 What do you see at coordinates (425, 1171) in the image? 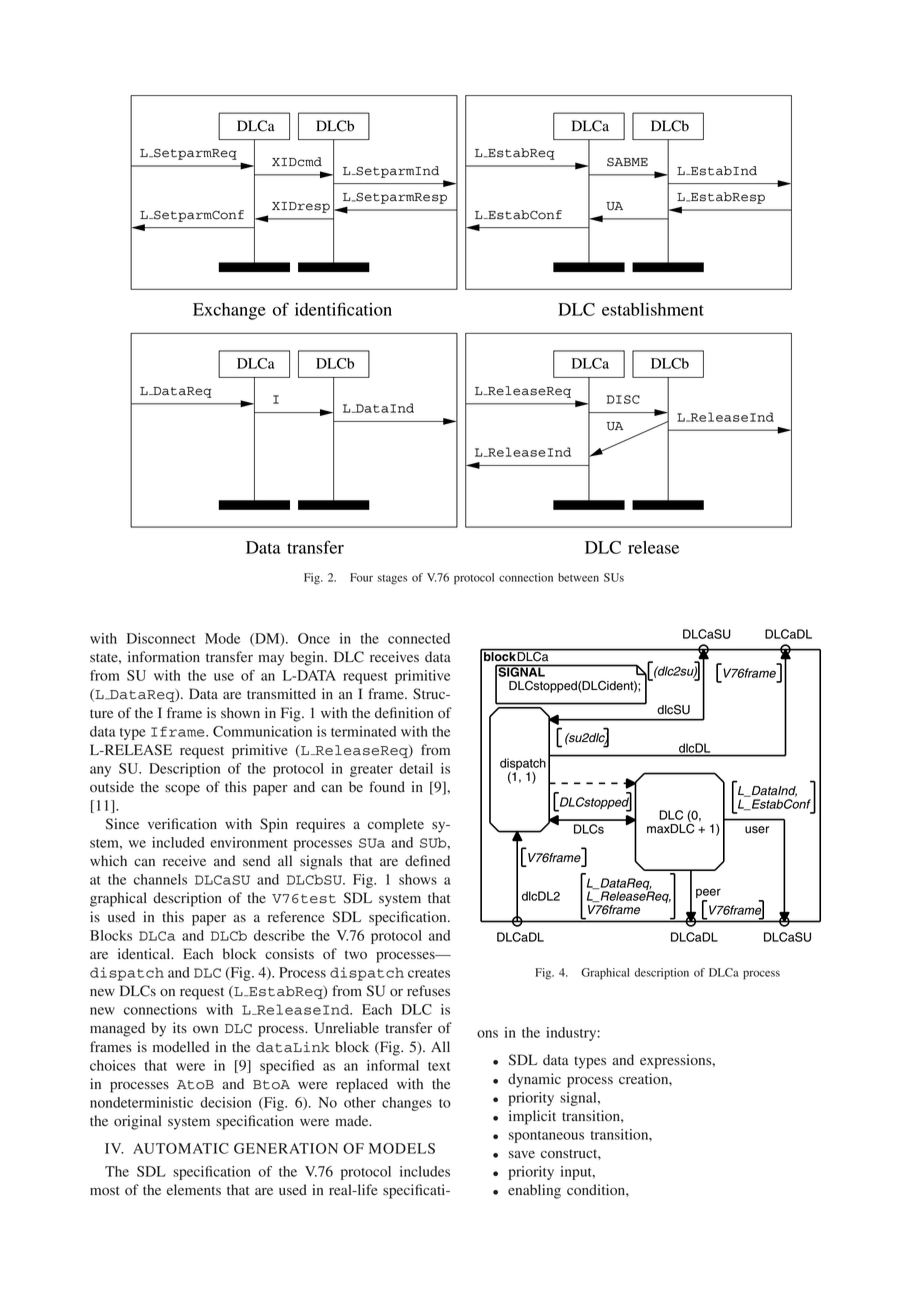
I see `includes` at bounding box center [425, 1171].
